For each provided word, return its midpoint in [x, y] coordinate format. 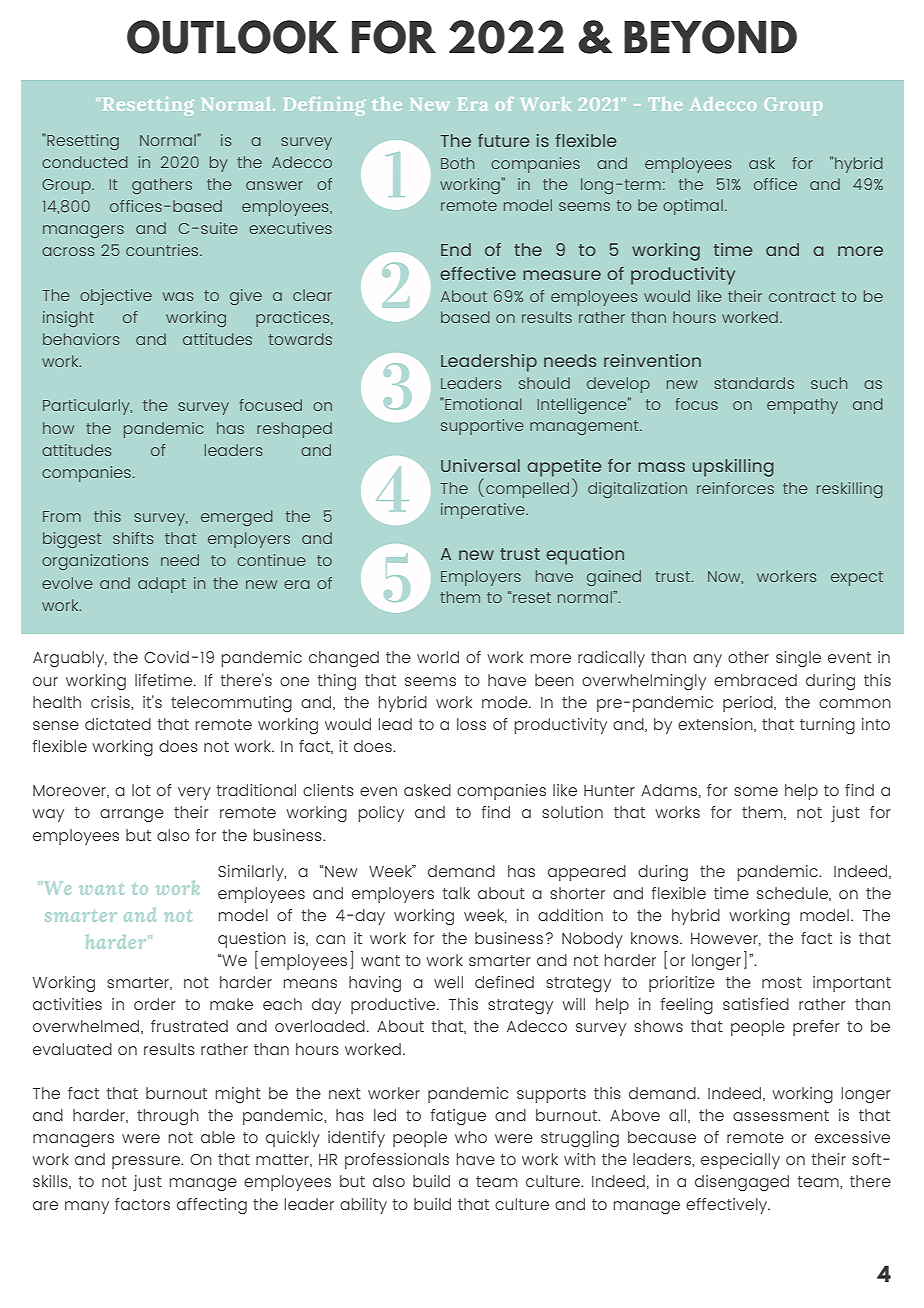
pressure [147, 1162]
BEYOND [710, 37]
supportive [482, 427]
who [471, 1137]
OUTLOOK [232, 37]
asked [427, 790]
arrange [132, 816]
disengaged [742, 1183]
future [503, 140]
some [756, 791]
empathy [802, 406]
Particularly [87, 407]
